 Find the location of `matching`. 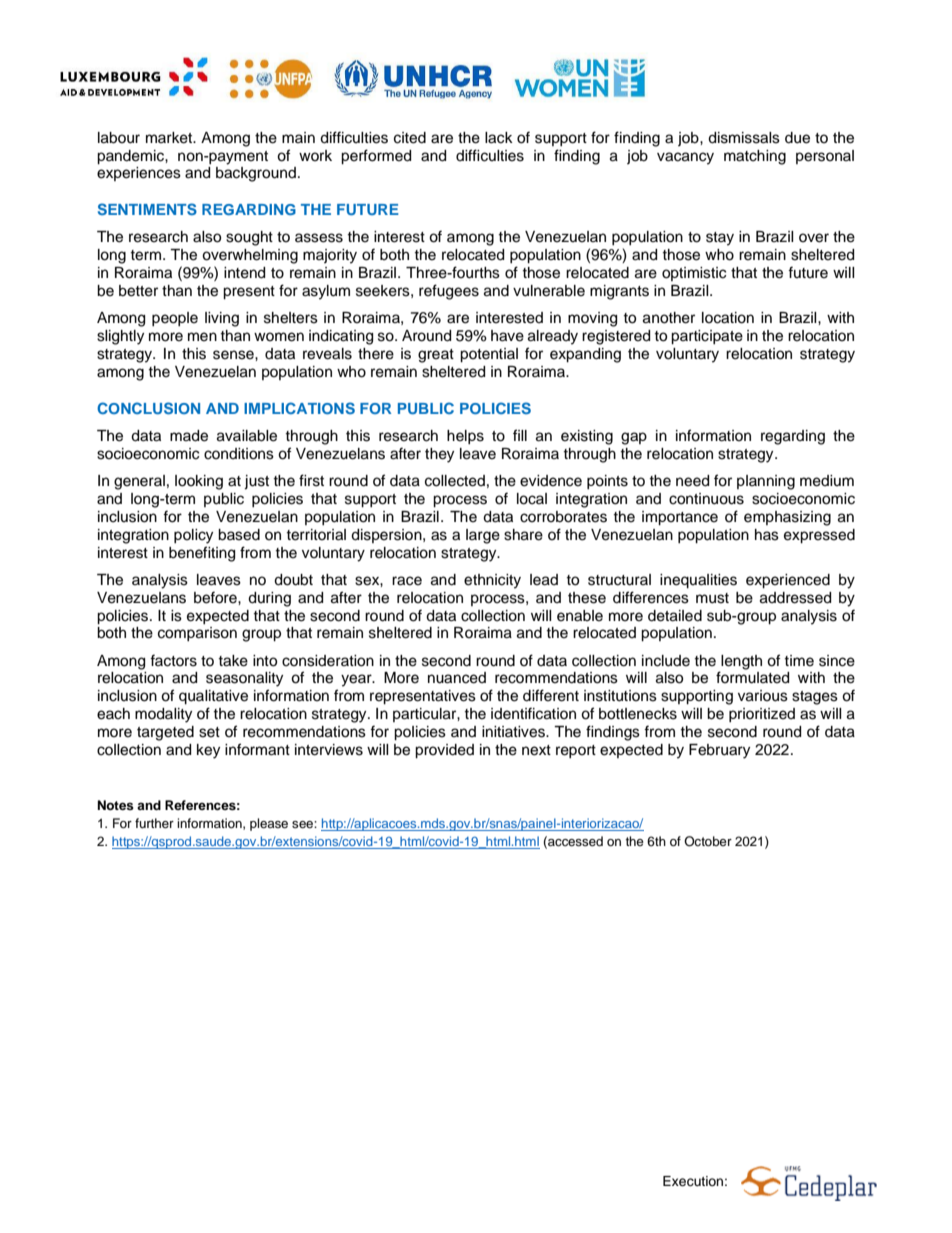

matching is located at coordinates (755, 157).
